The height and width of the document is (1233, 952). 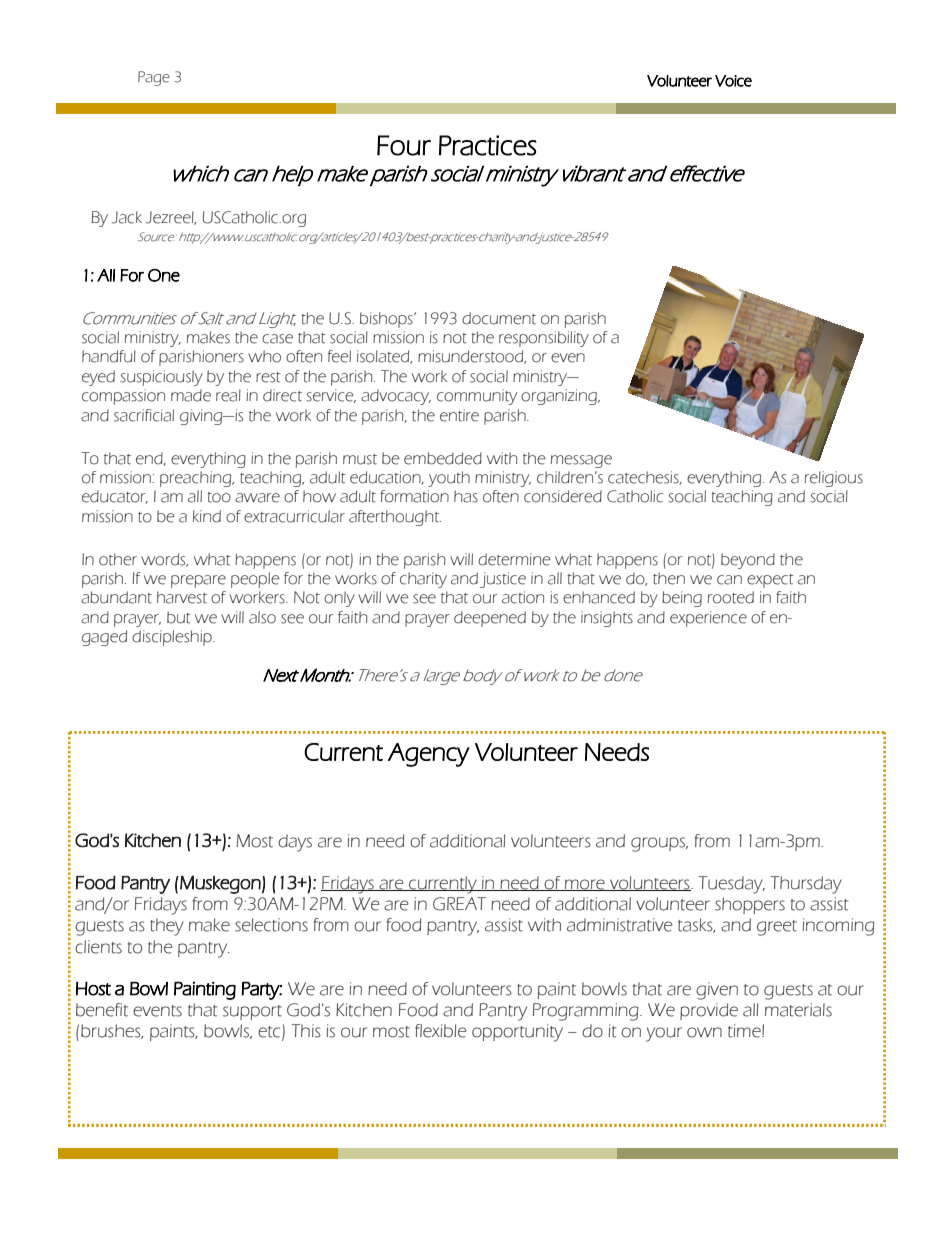 What do you see at coordinates (404, 145) in the document?
I see `Four` at bounding box center [404, 145].
